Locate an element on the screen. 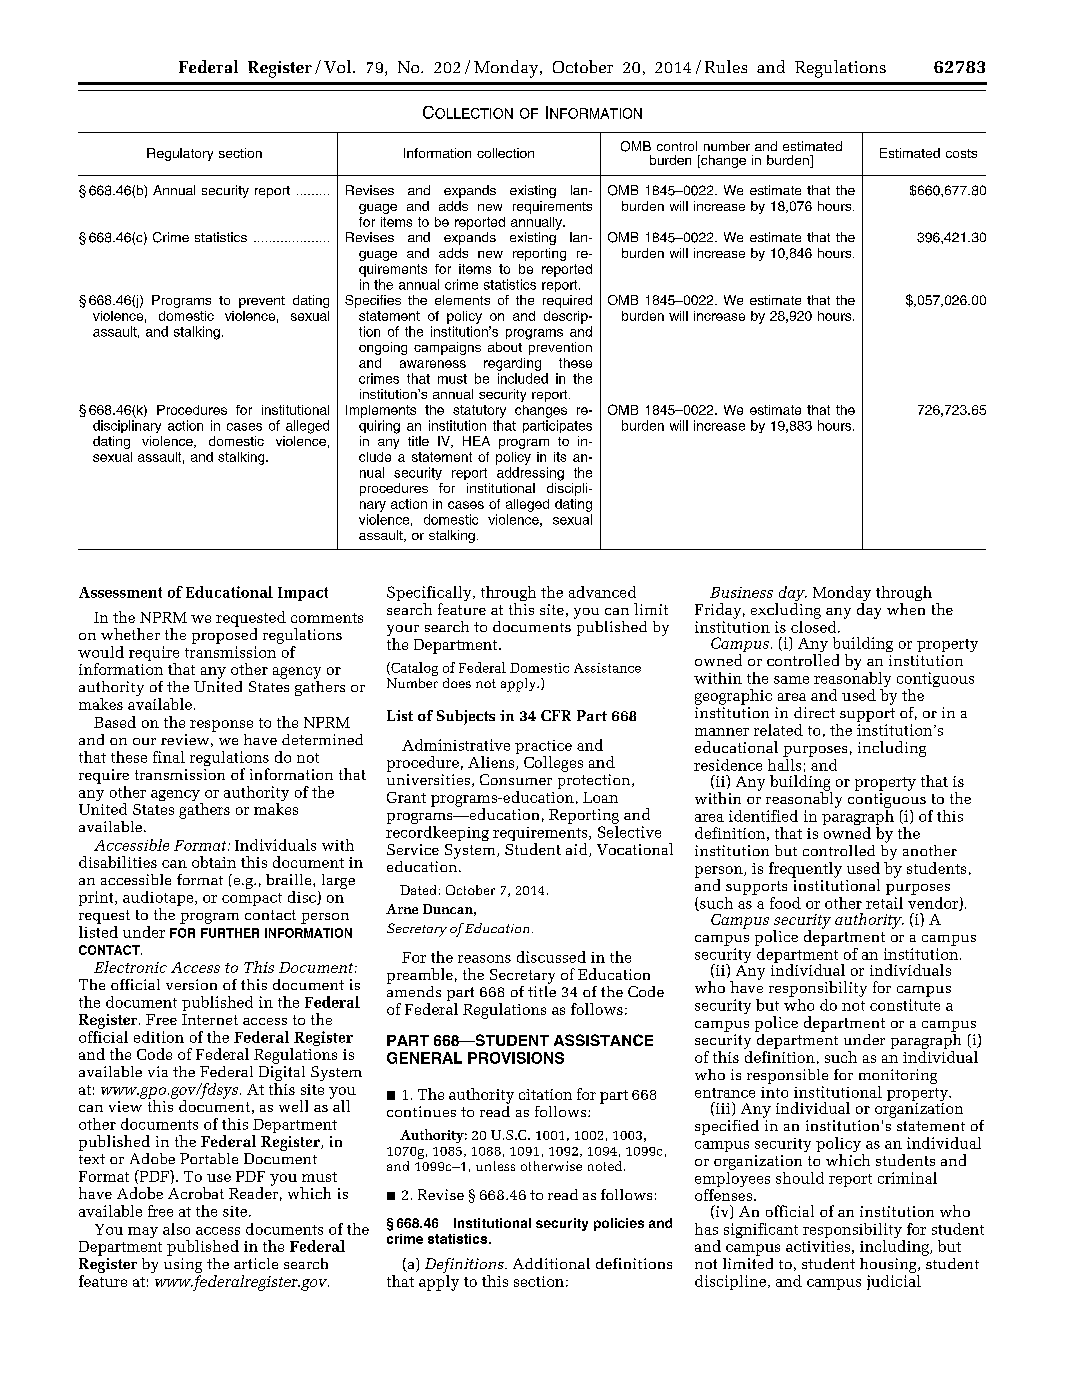 The height and width of the screenshot is (1379, 1065). same is located at coordinates (791, 680).
